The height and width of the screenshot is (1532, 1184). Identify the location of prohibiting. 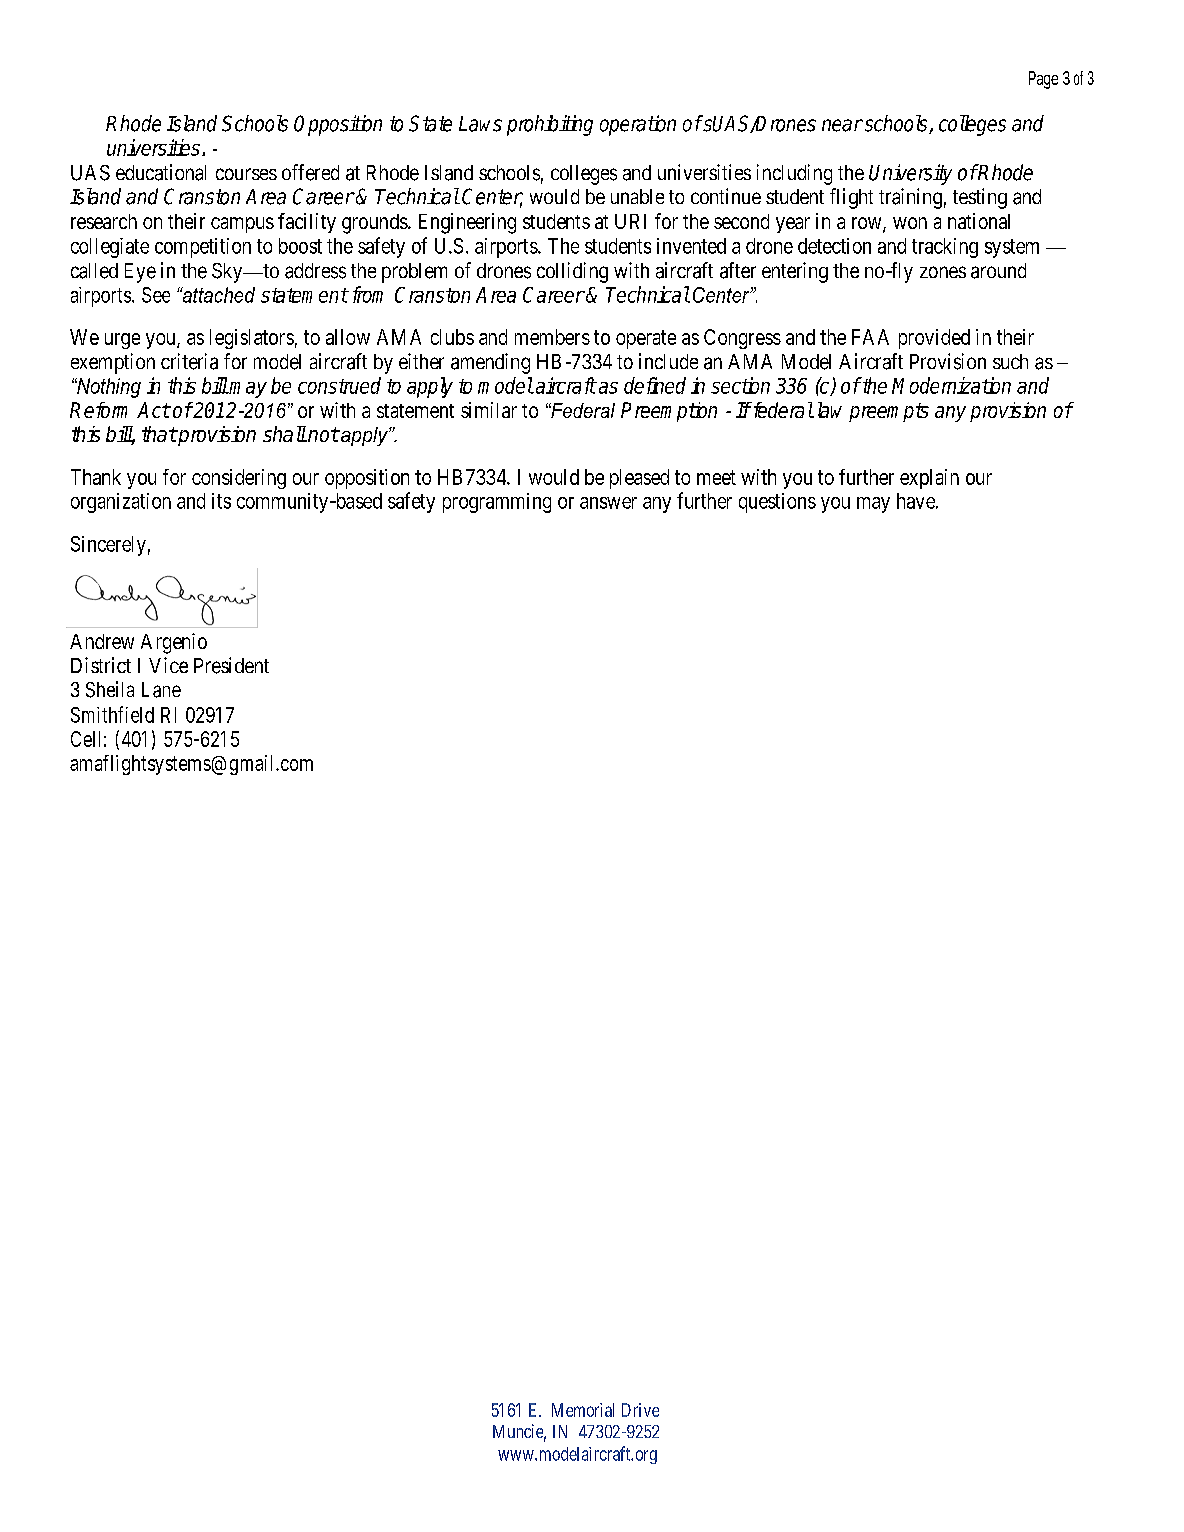
(550, 125).
